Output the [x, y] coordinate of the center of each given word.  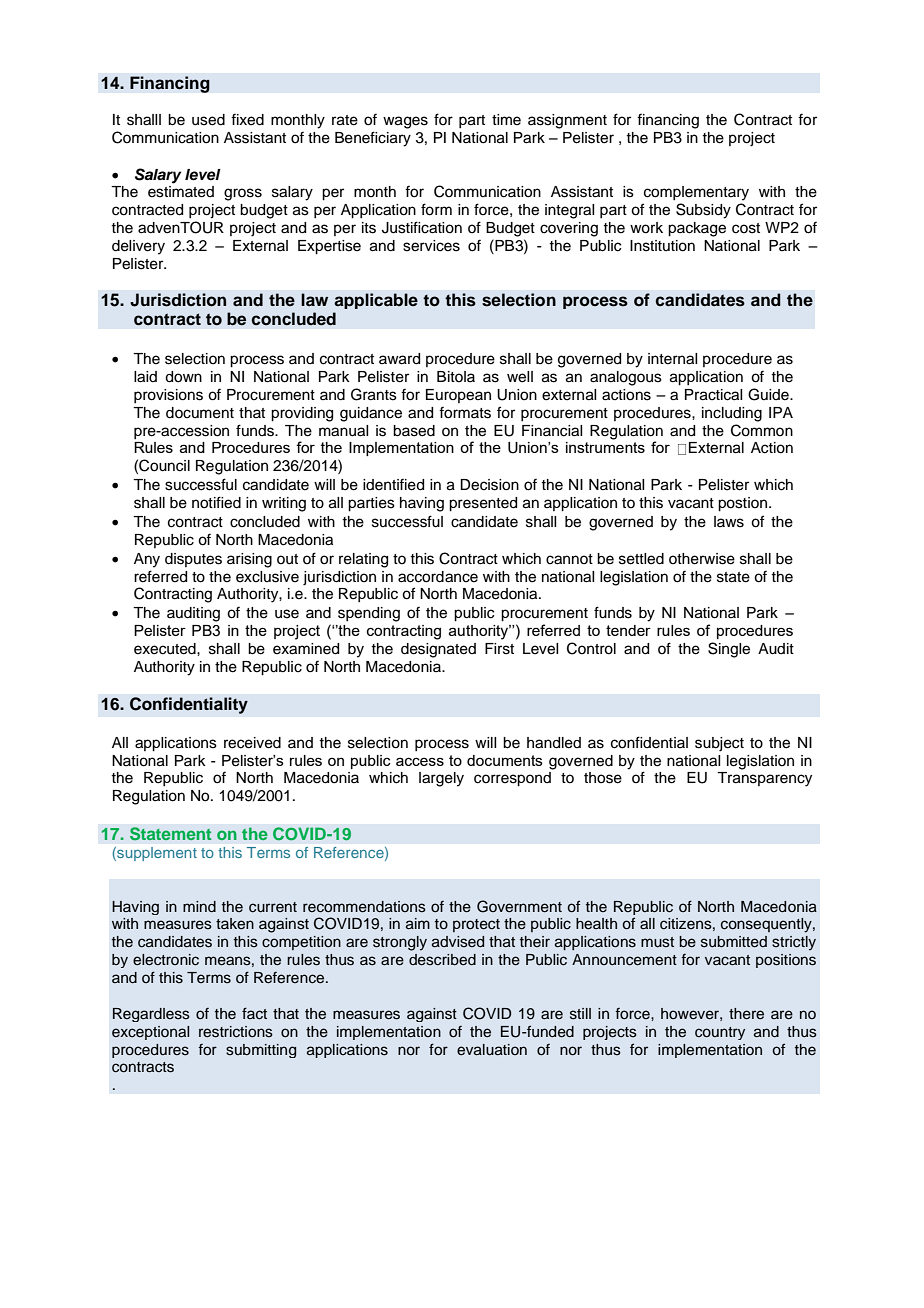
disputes [193, 560]
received [252, 743]
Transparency [764, 779]
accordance [438, 577]
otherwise [702, 559]
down [183, 377]
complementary [696, 193]
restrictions [236, 1032]
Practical [713, 395]
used [208, 120]
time [506, 120]
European [458, 396]
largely [441, 779]
